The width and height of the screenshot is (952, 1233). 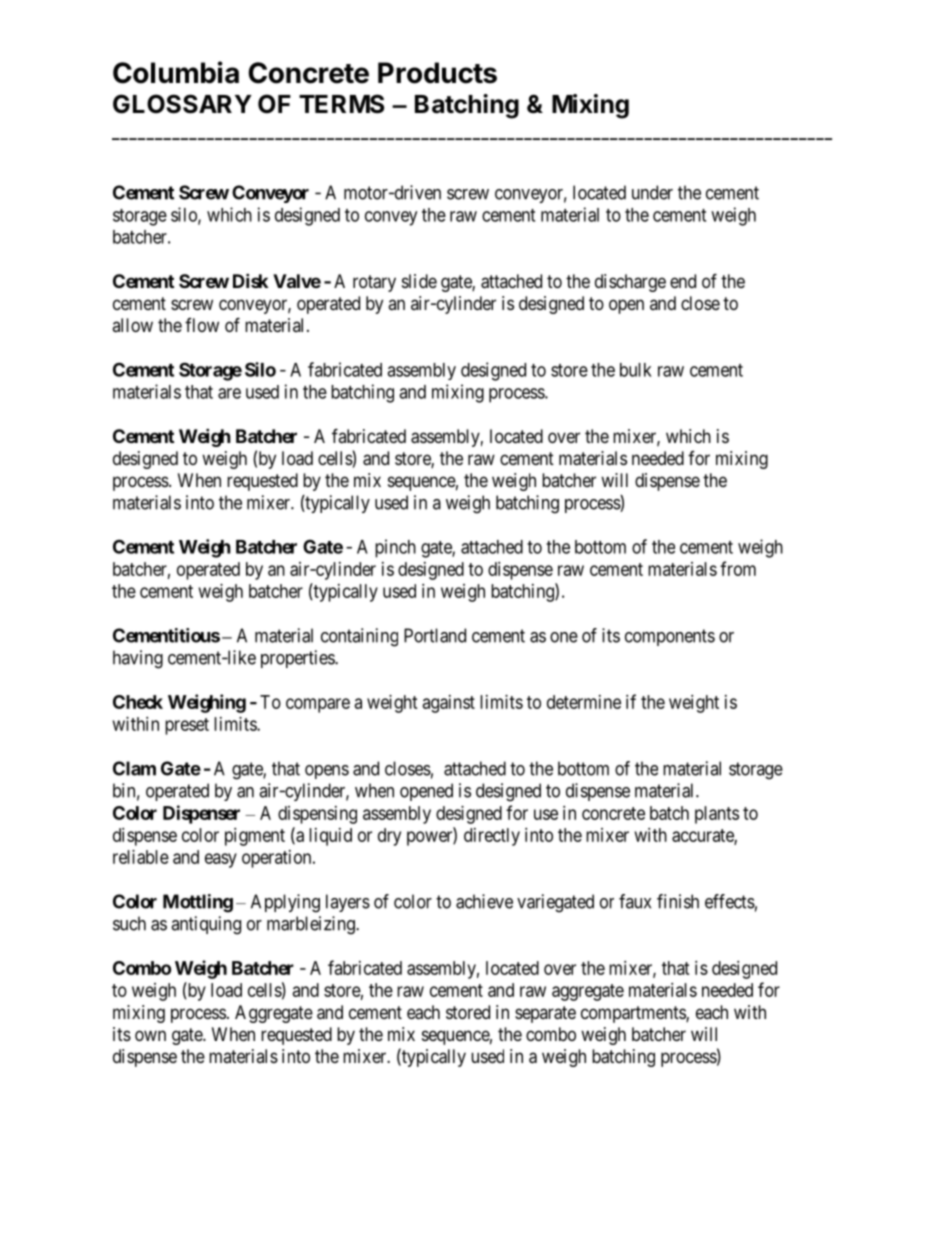 I want to click on flow, so click(x=202, y=325).
